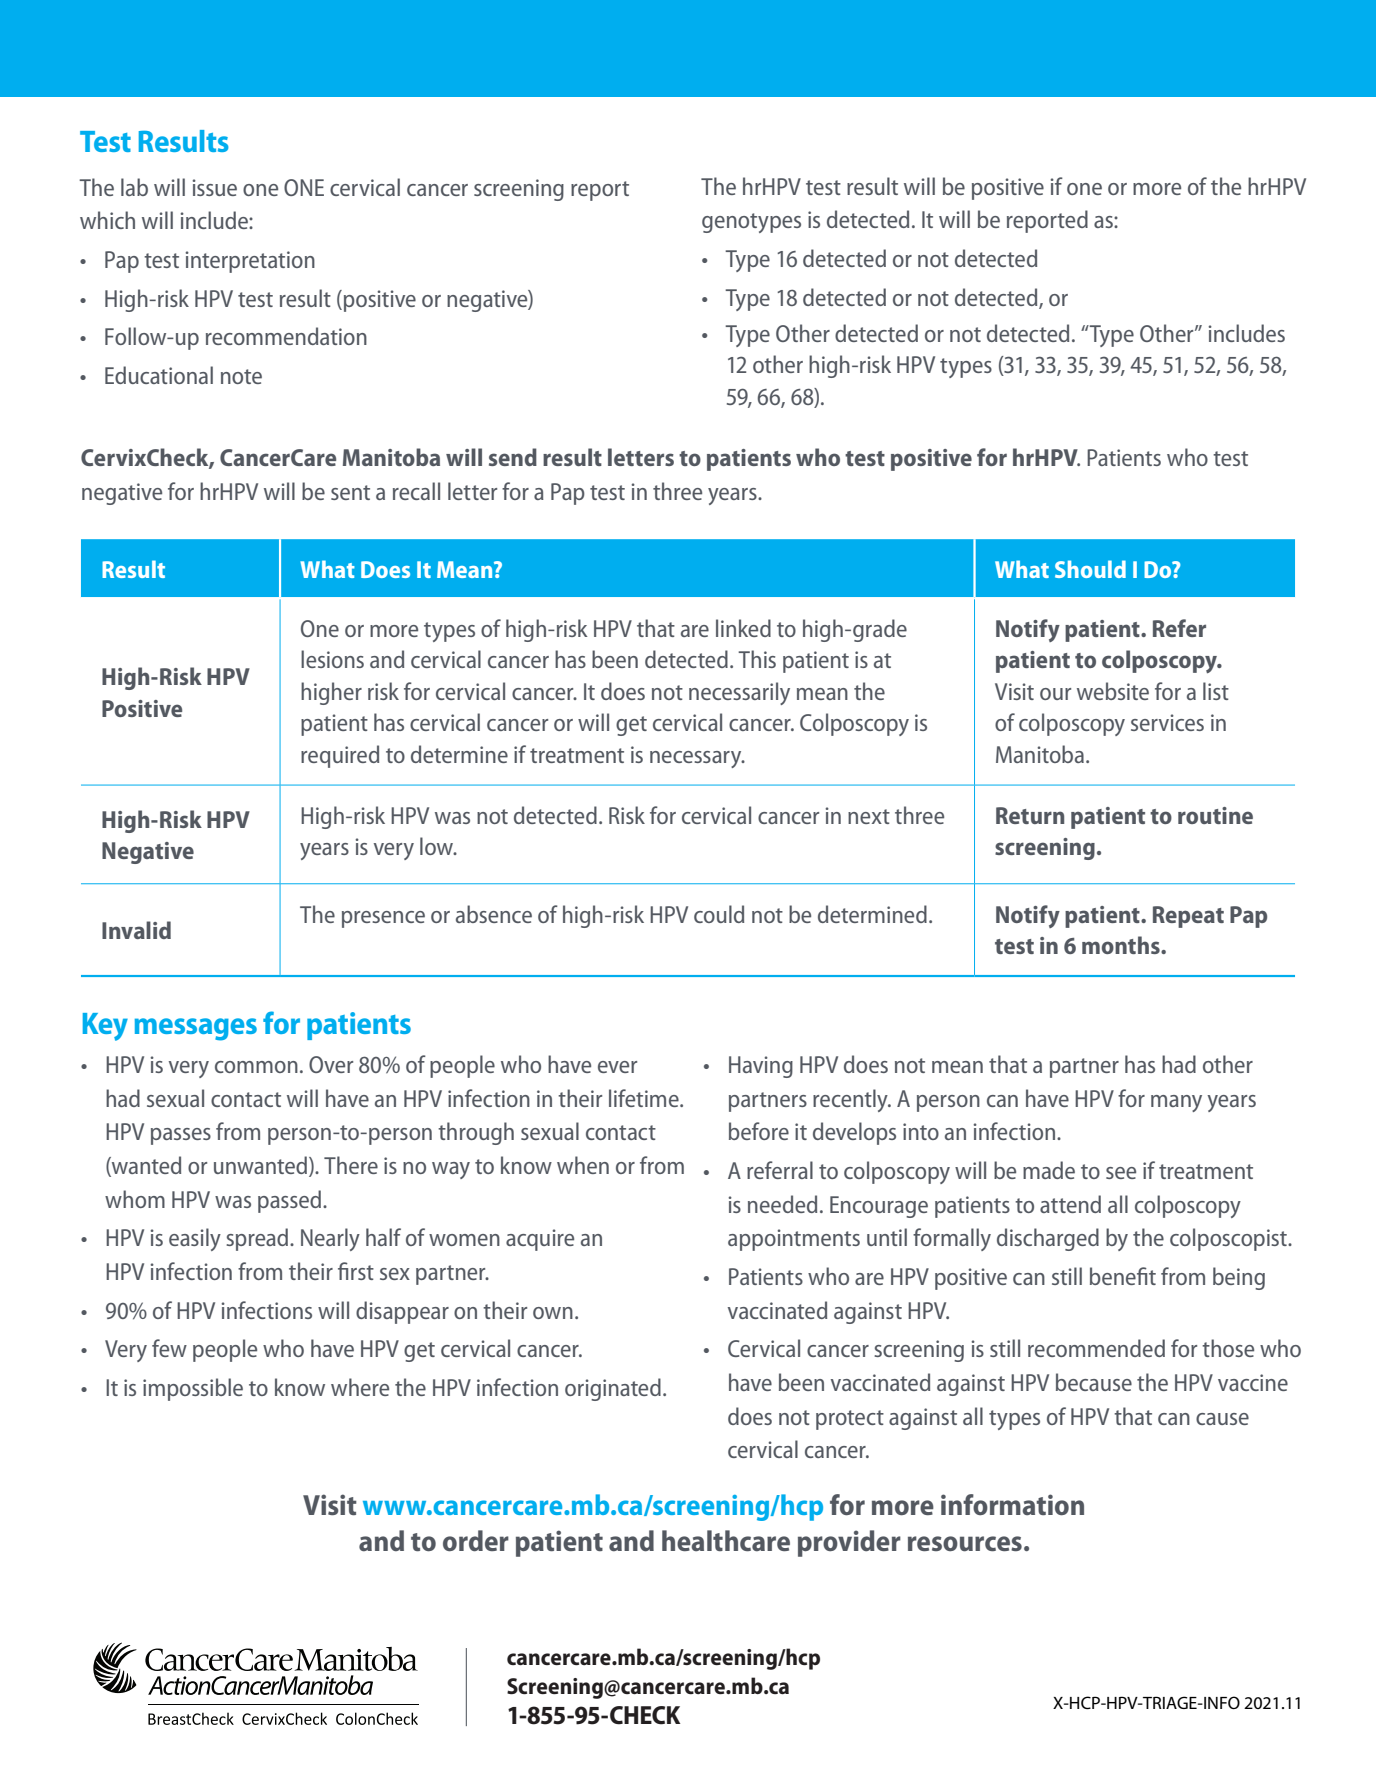 This document has height=1780, width=1376. Describe the element at coordinates (697, 759) in the document. I see `necessary` at that location.
